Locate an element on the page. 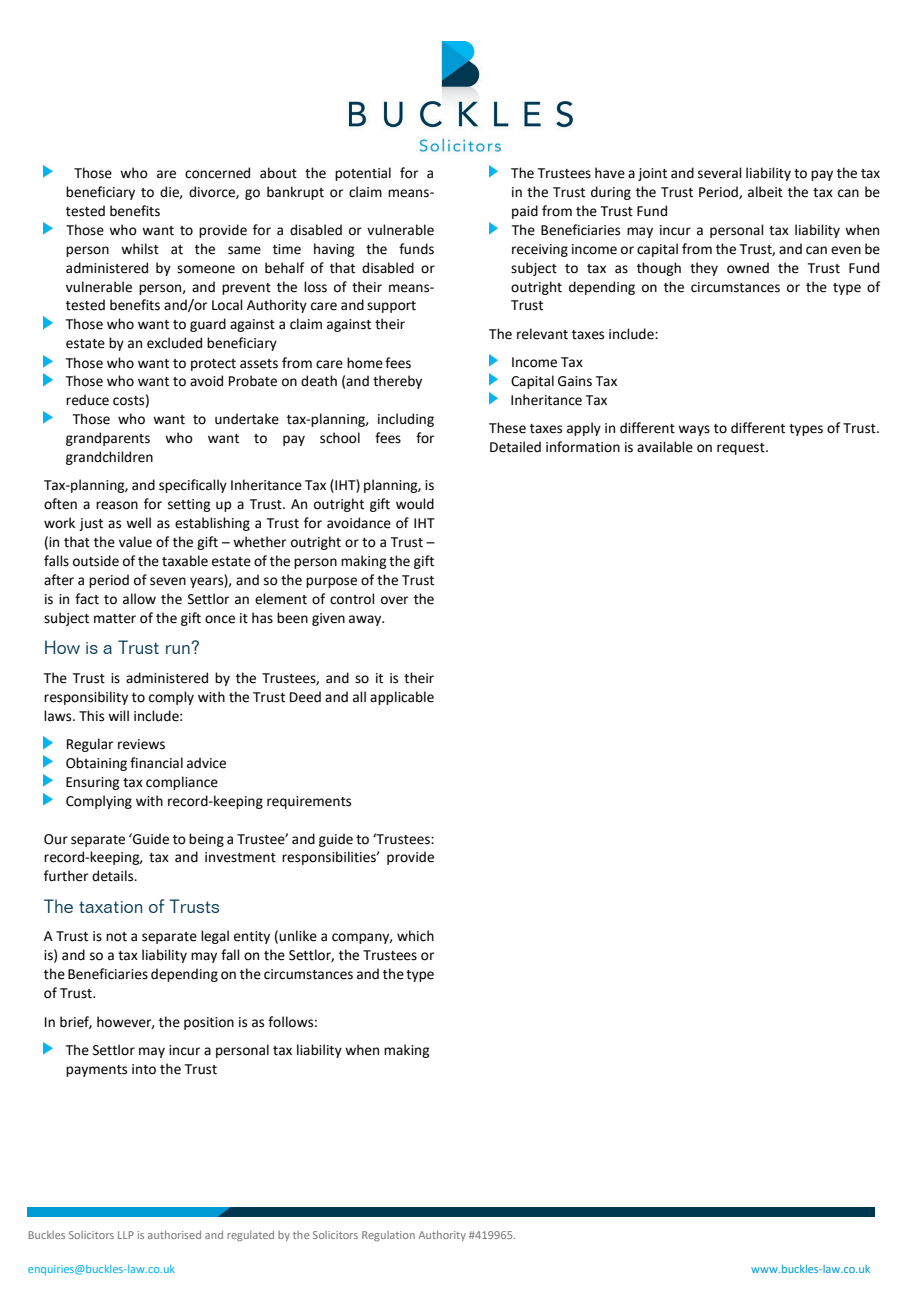  which is located at coordinates (415, 936).
